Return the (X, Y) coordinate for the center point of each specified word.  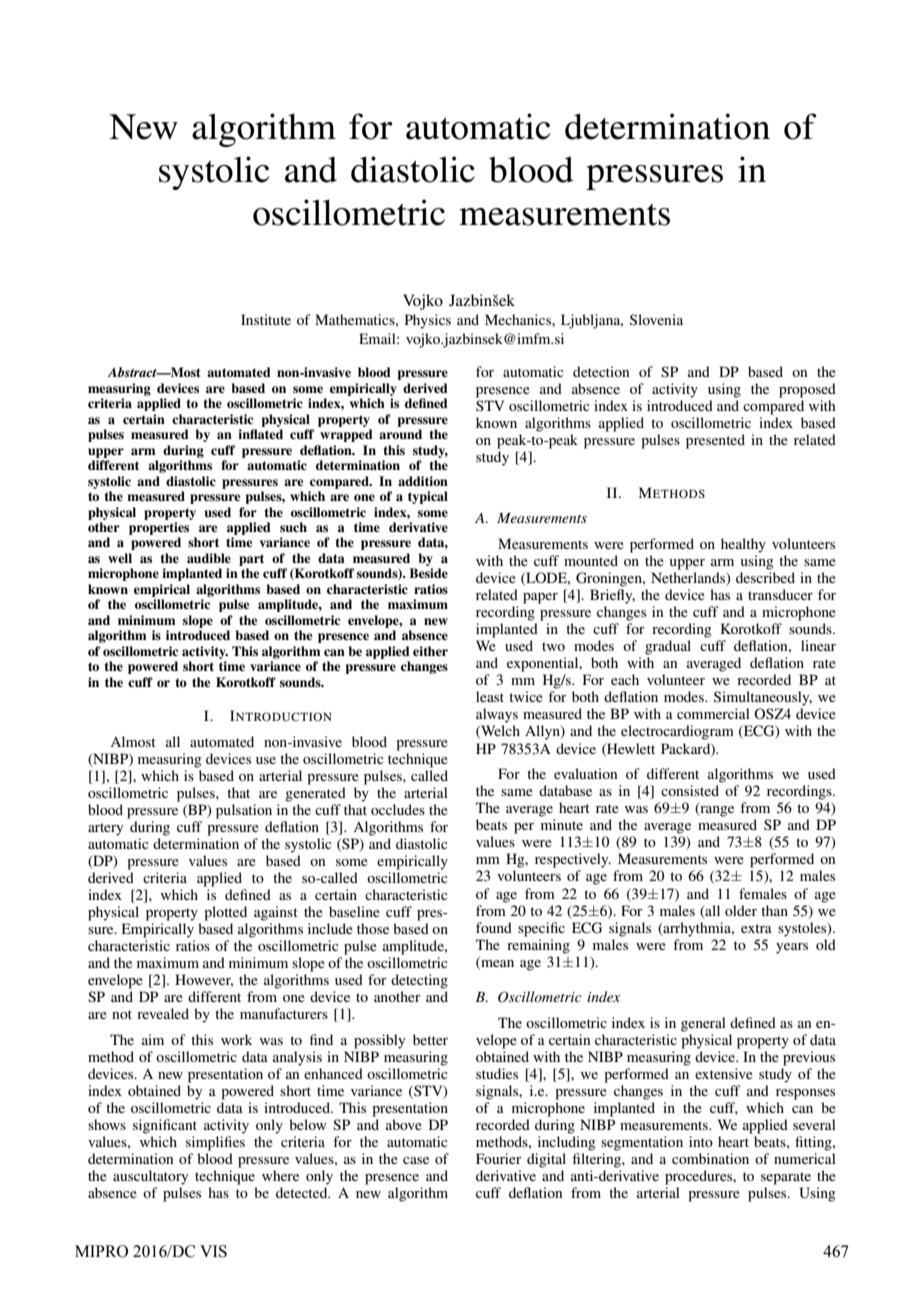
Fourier (499, 1158)
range (716, 810)
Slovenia (656, 319)
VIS (213, 1251)
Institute (266, 319)
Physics (428, 321)
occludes (398, 809)
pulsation (244, 811)
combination (710, 1158)
